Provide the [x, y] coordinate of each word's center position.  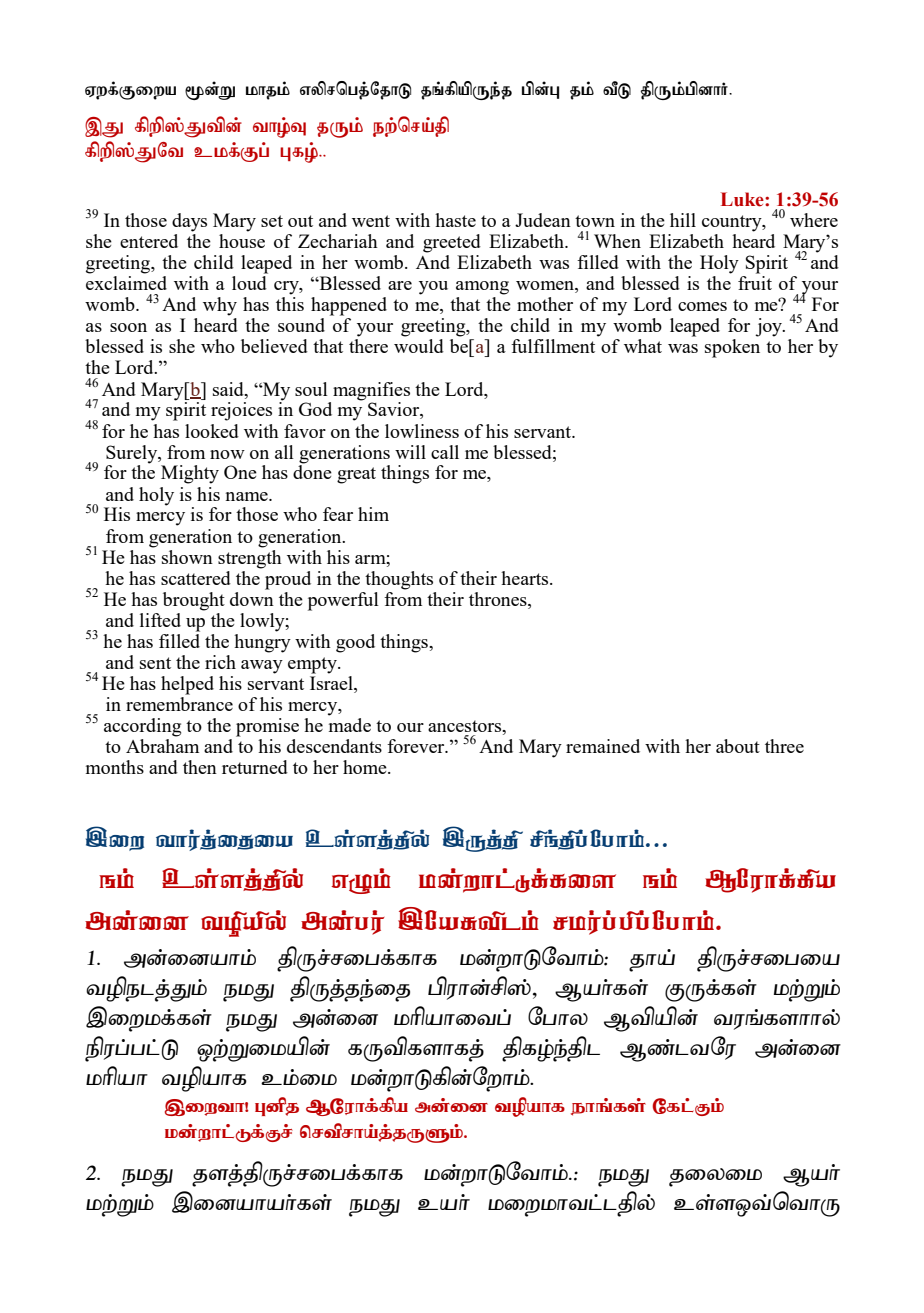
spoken [732, 348]
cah [444, 1203]
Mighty [190, 474]
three [784, 746]
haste [455, 220]
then [200, 767]
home [366, 767]
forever [417, 746]
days [189, 222]
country [733, 223]
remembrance [179, 702]
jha [652, 963]
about [738, 746]
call [445, 452]
